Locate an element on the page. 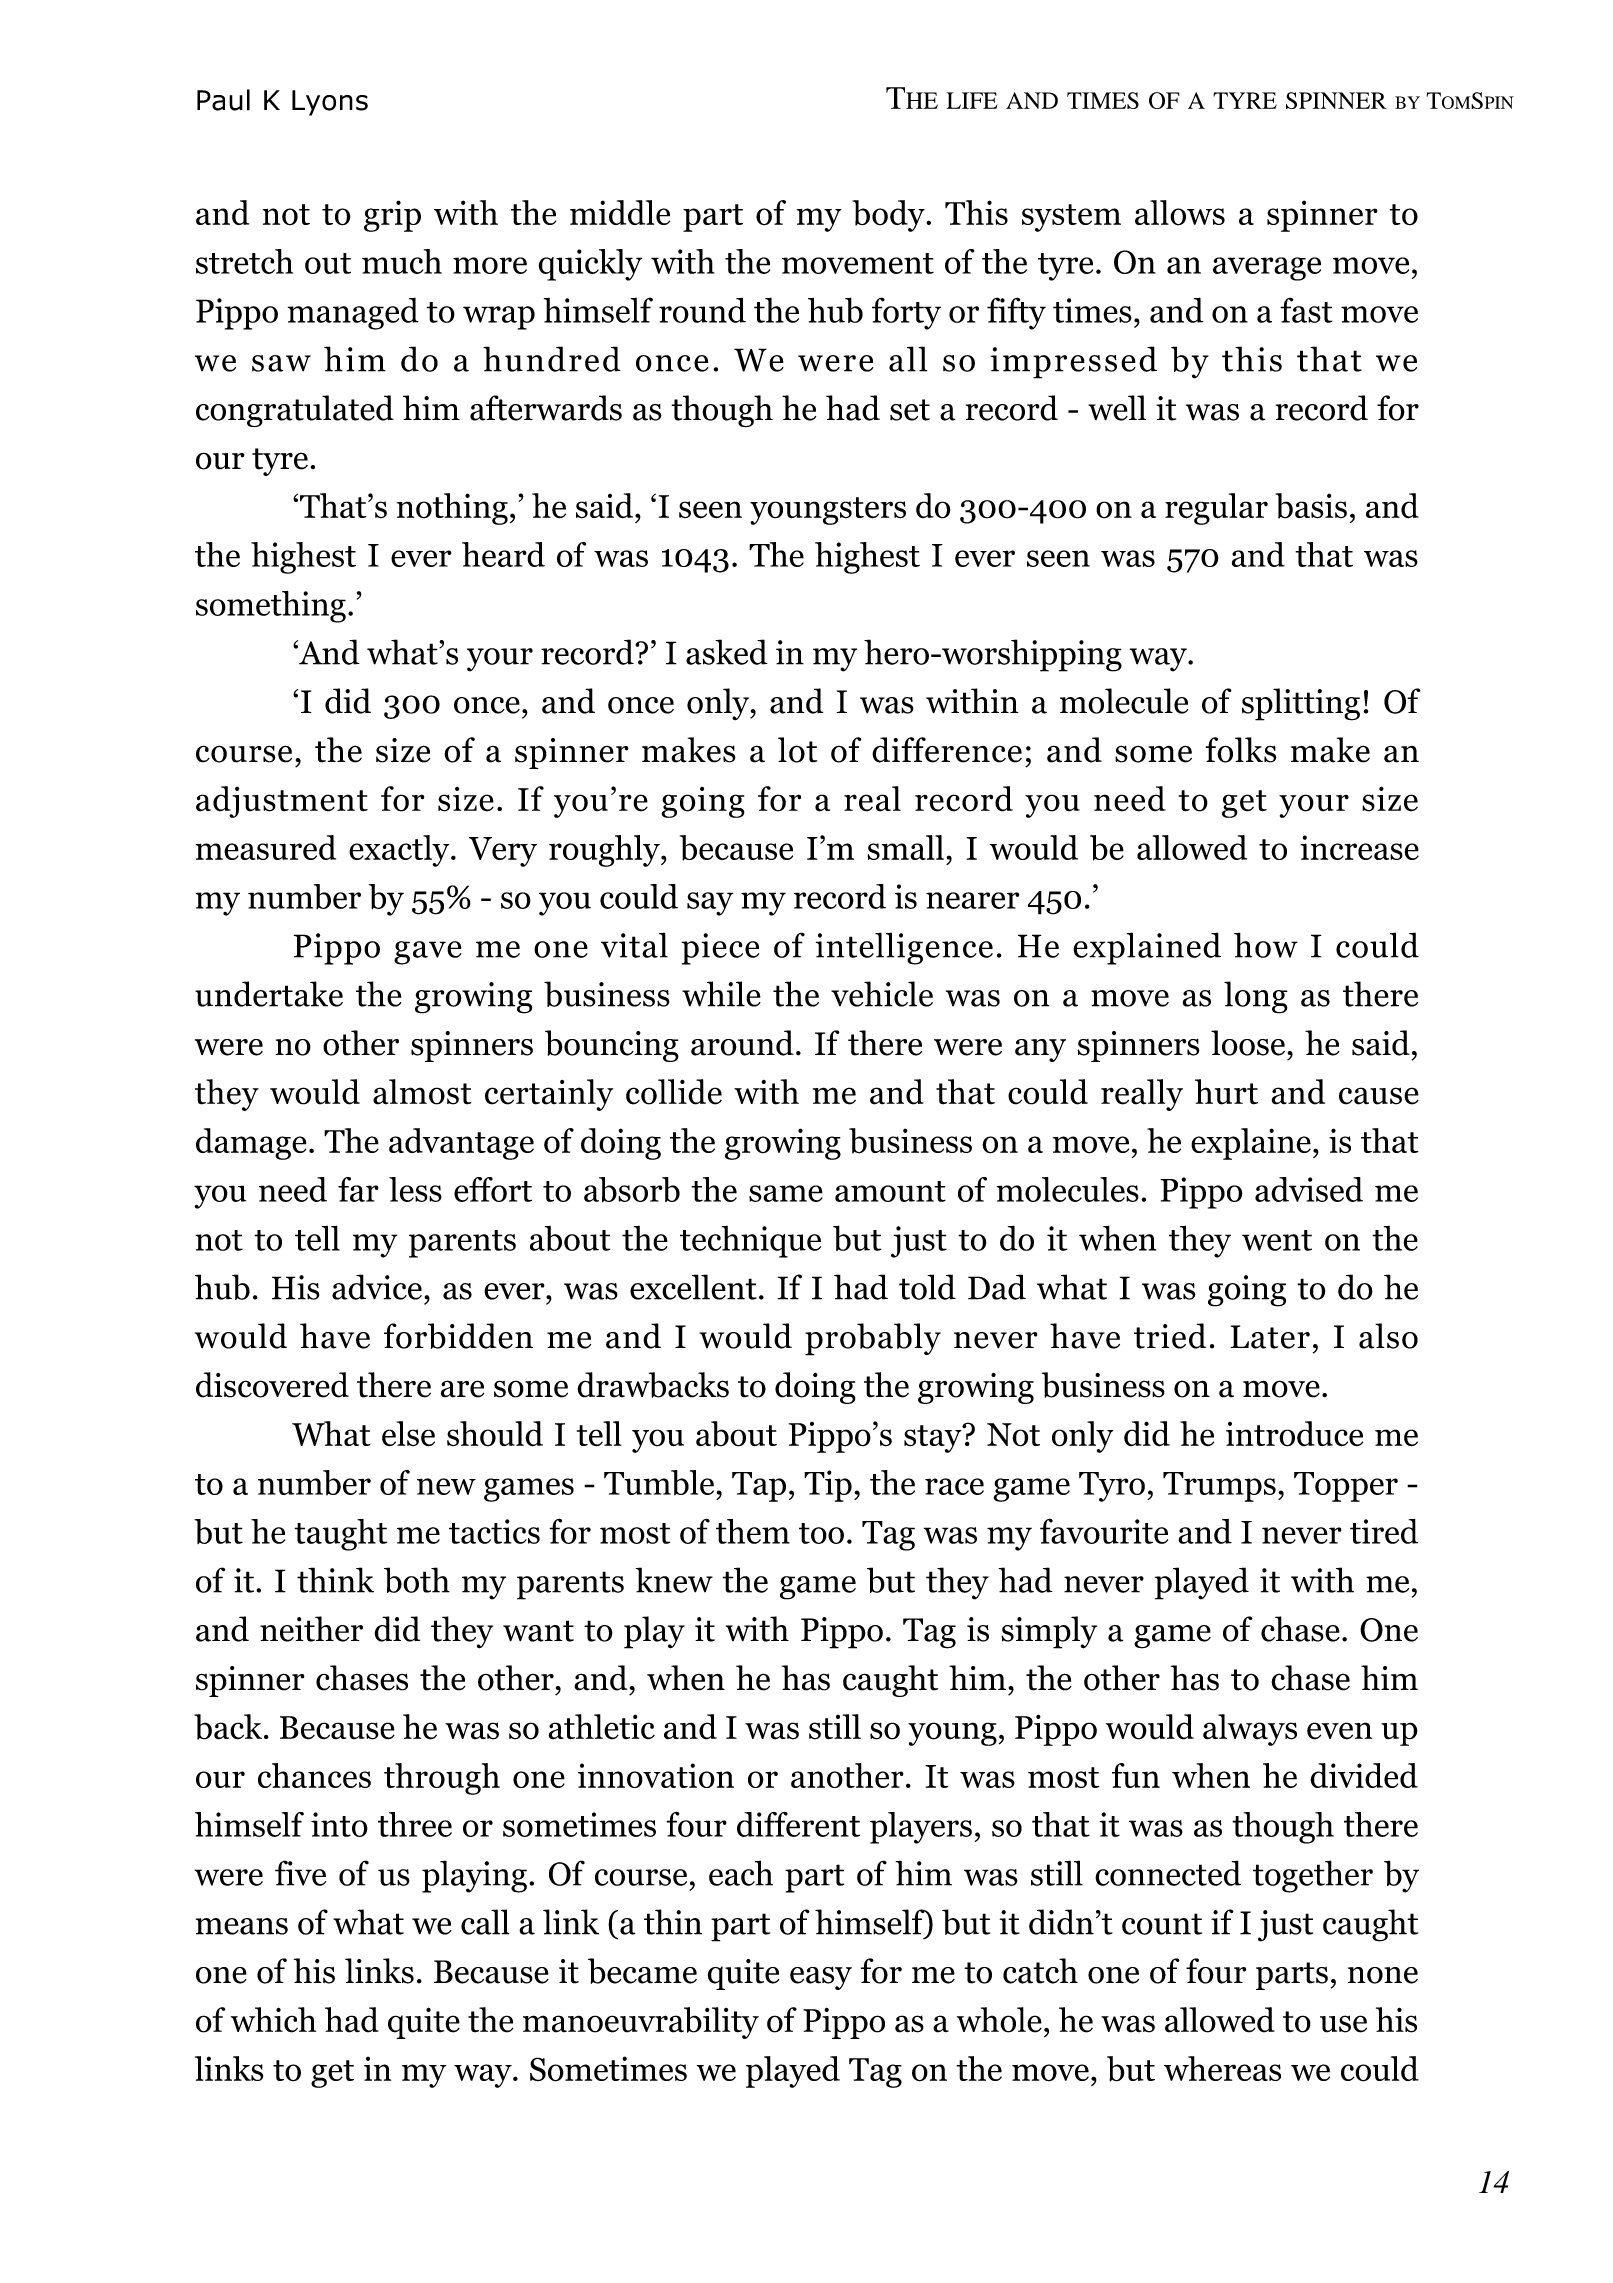 The width and height of the document is (1613, 2283). technique is located at coordinates (750, 1242).
